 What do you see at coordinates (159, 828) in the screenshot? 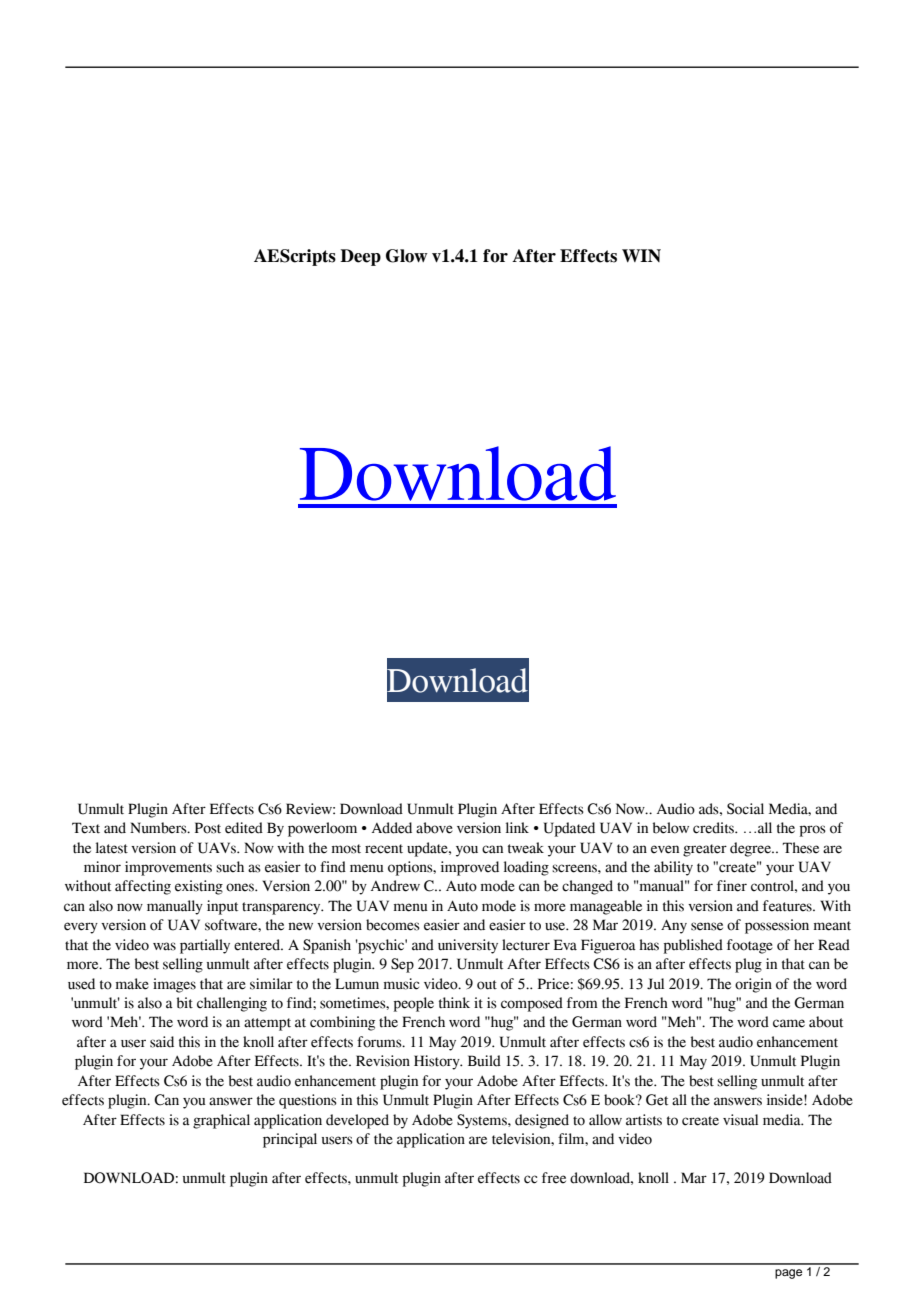
I see `Numbers` at bounding box center [159, 828].
